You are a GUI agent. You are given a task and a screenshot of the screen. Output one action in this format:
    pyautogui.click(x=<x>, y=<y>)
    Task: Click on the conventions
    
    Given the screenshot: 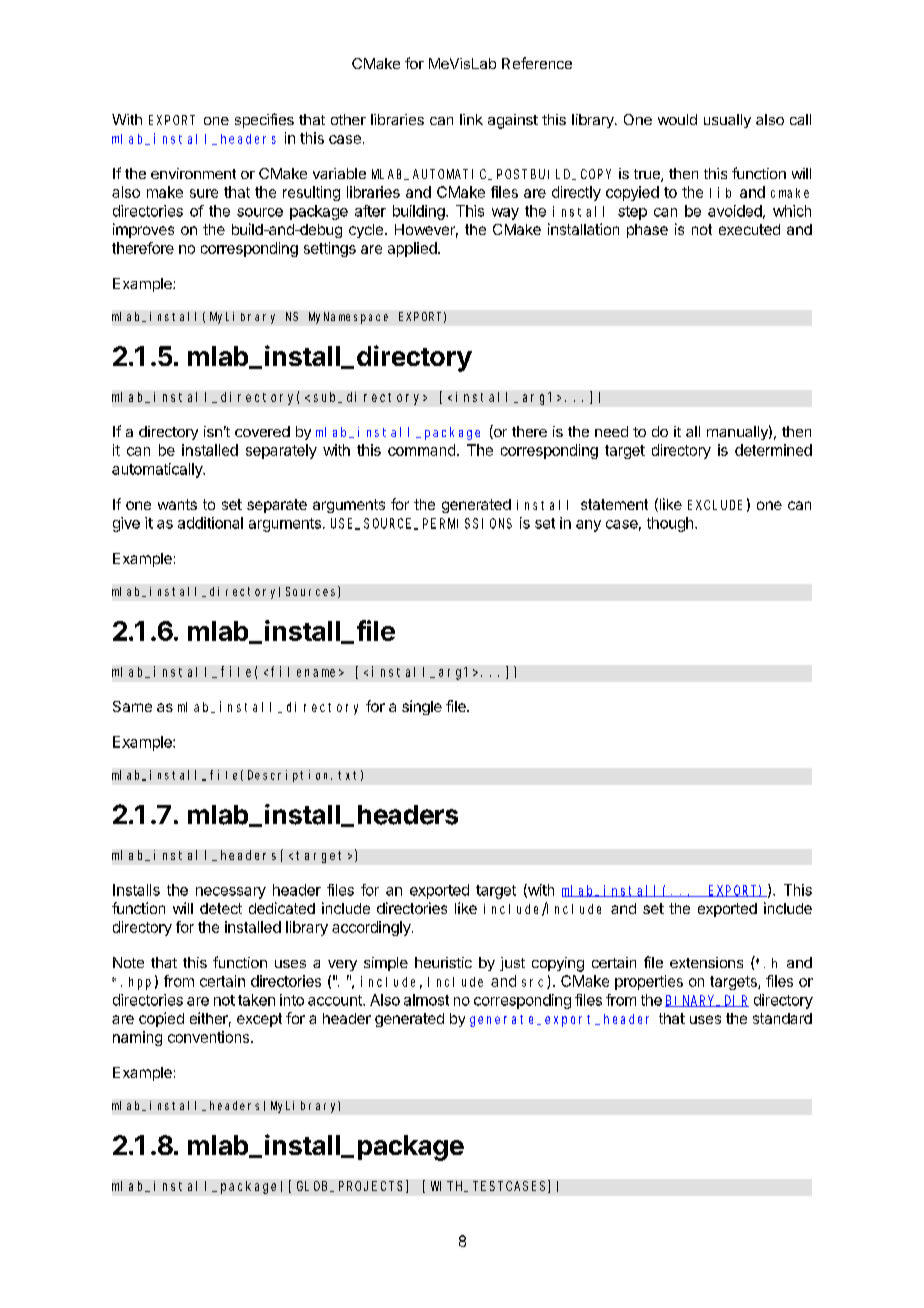 What is the action you would take?
    pyautogui.click(x=210, y=1037)
